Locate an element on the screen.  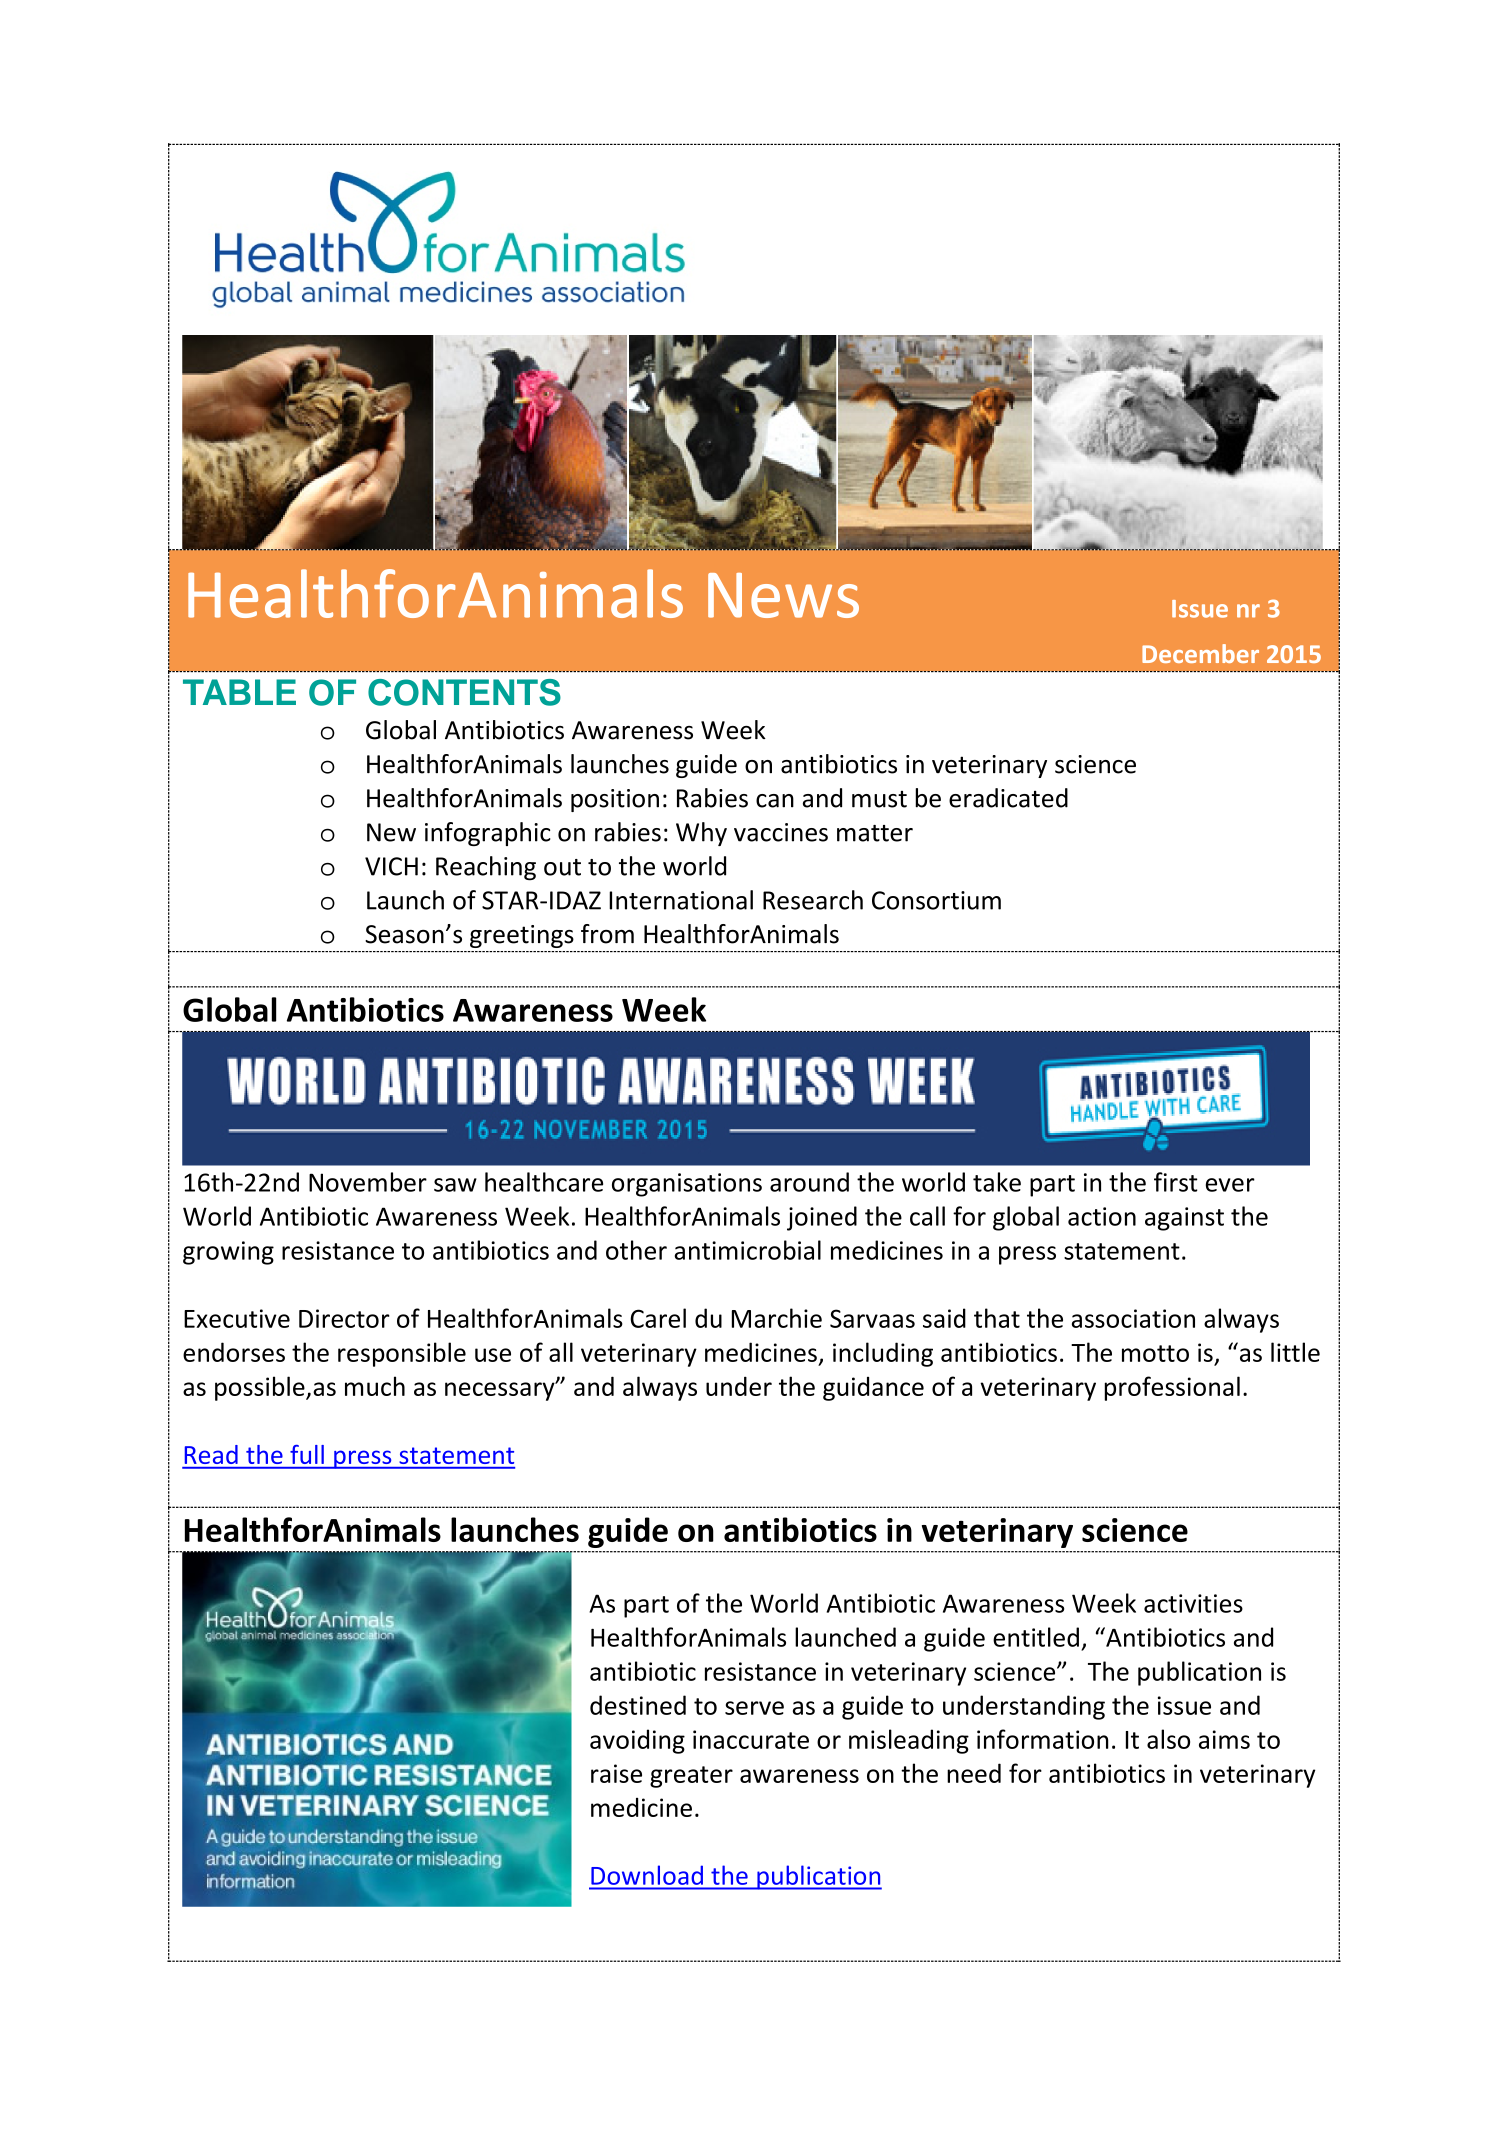
raise is located at coordinates (616, 1773).
